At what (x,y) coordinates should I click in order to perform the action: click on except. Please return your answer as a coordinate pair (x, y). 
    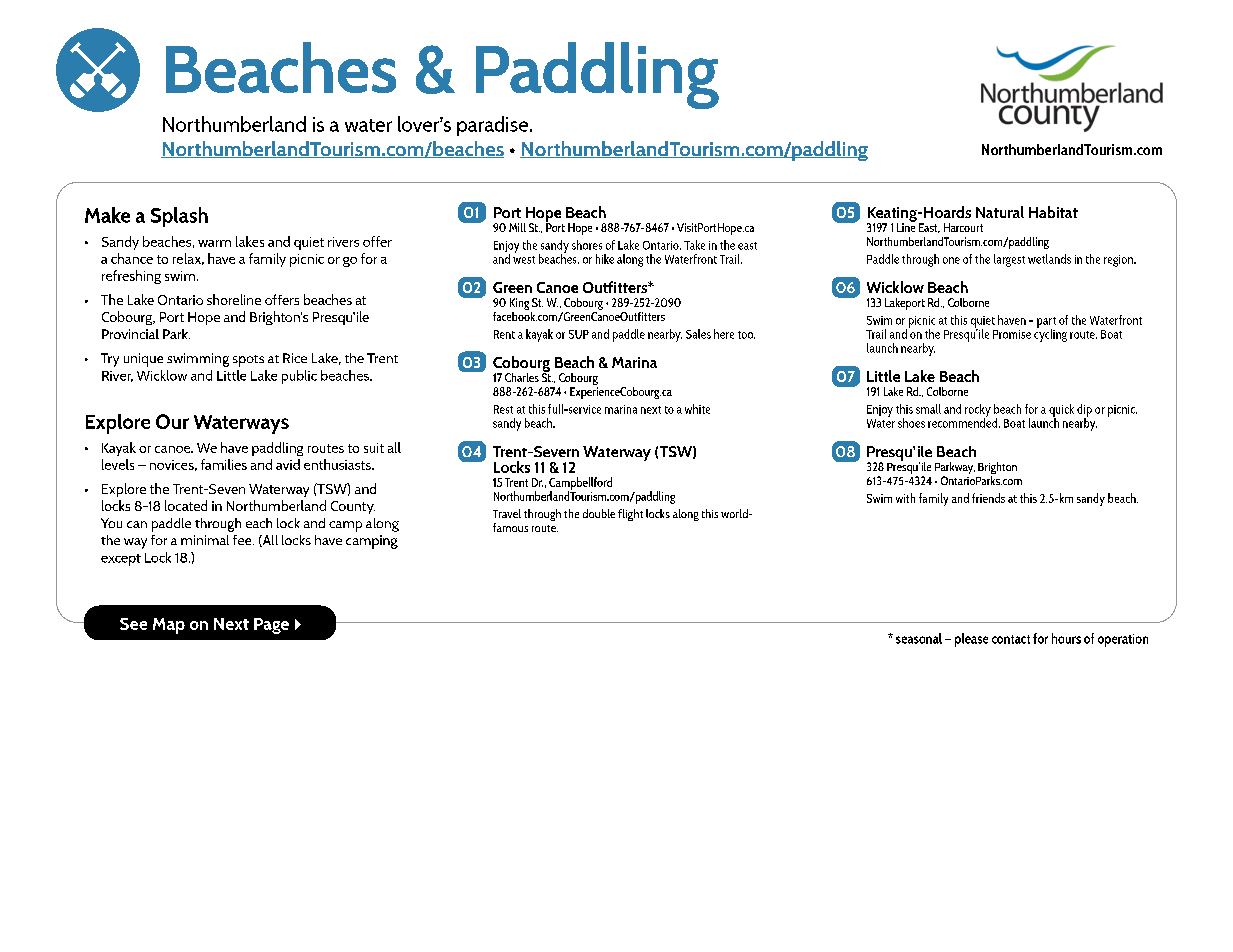
    Looking at the image, I should click on (121, 560).
